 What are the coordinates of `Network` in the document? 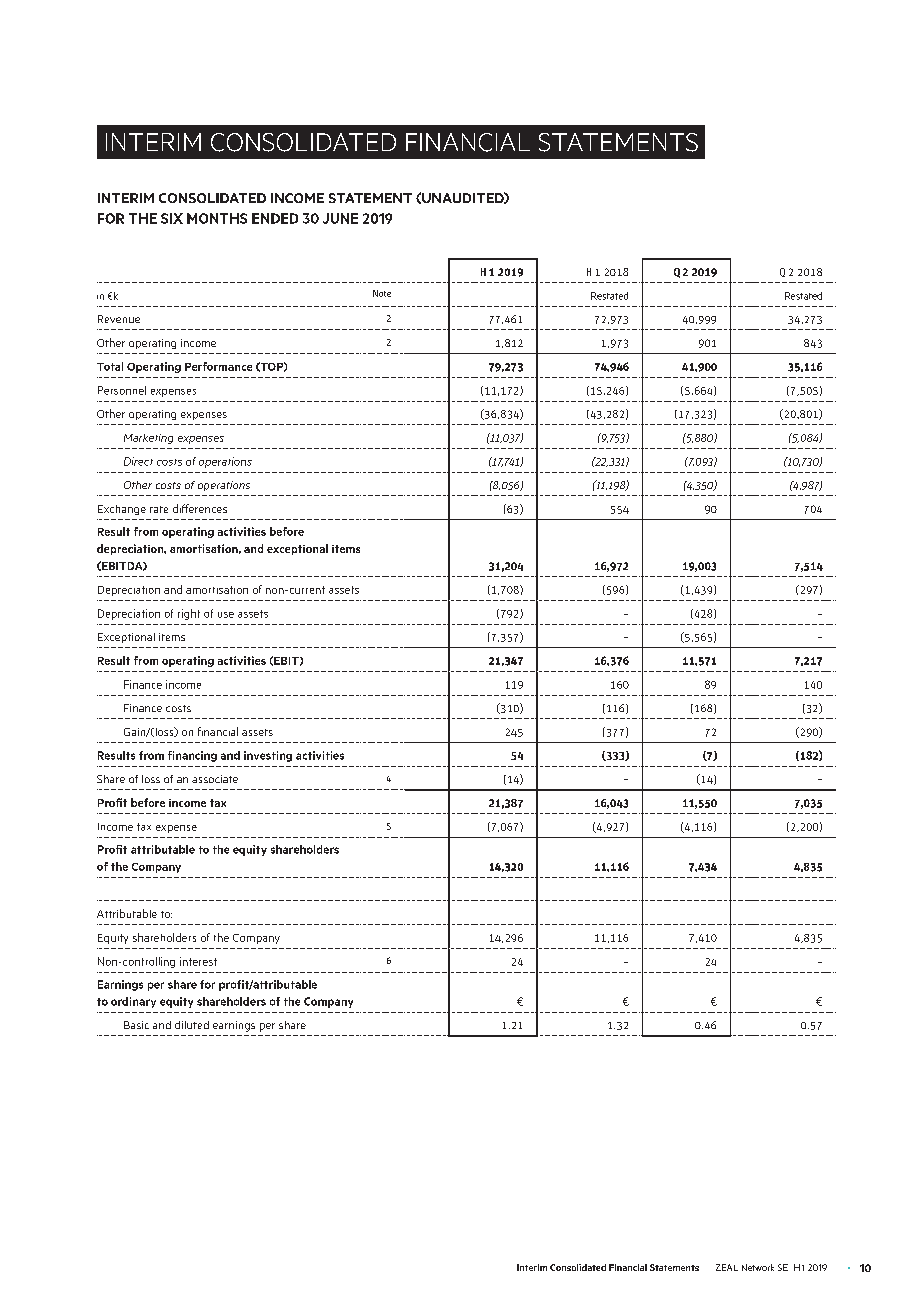 It's located at (758, 1267).
